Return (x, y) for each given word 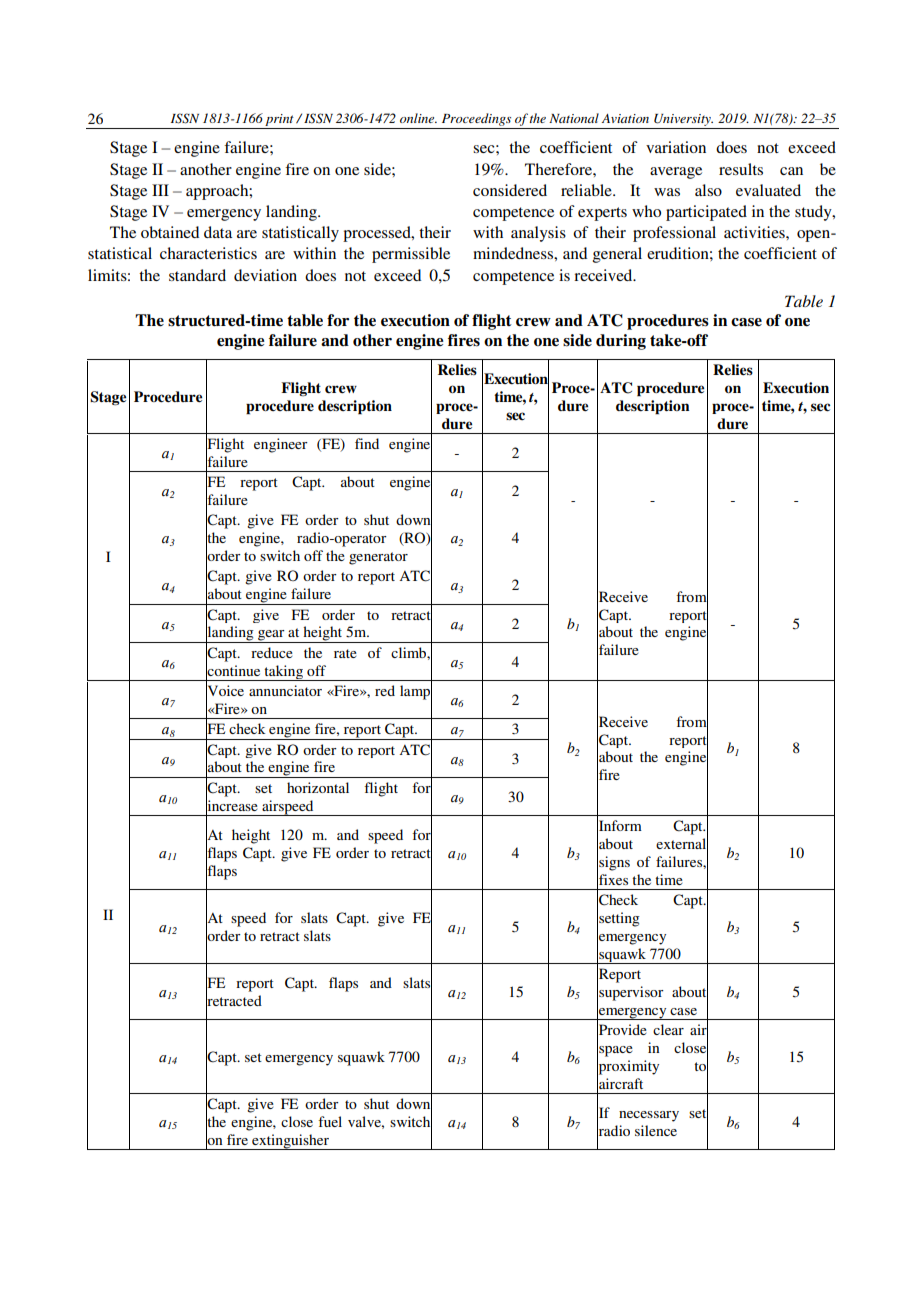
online (418, 118)
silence (656, 1130)
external (682, 844)
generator (378, 558)
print (279, 120)
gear (271, 636)
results (741, 169)
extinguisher (290, 1142)
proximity (628, 1067)
